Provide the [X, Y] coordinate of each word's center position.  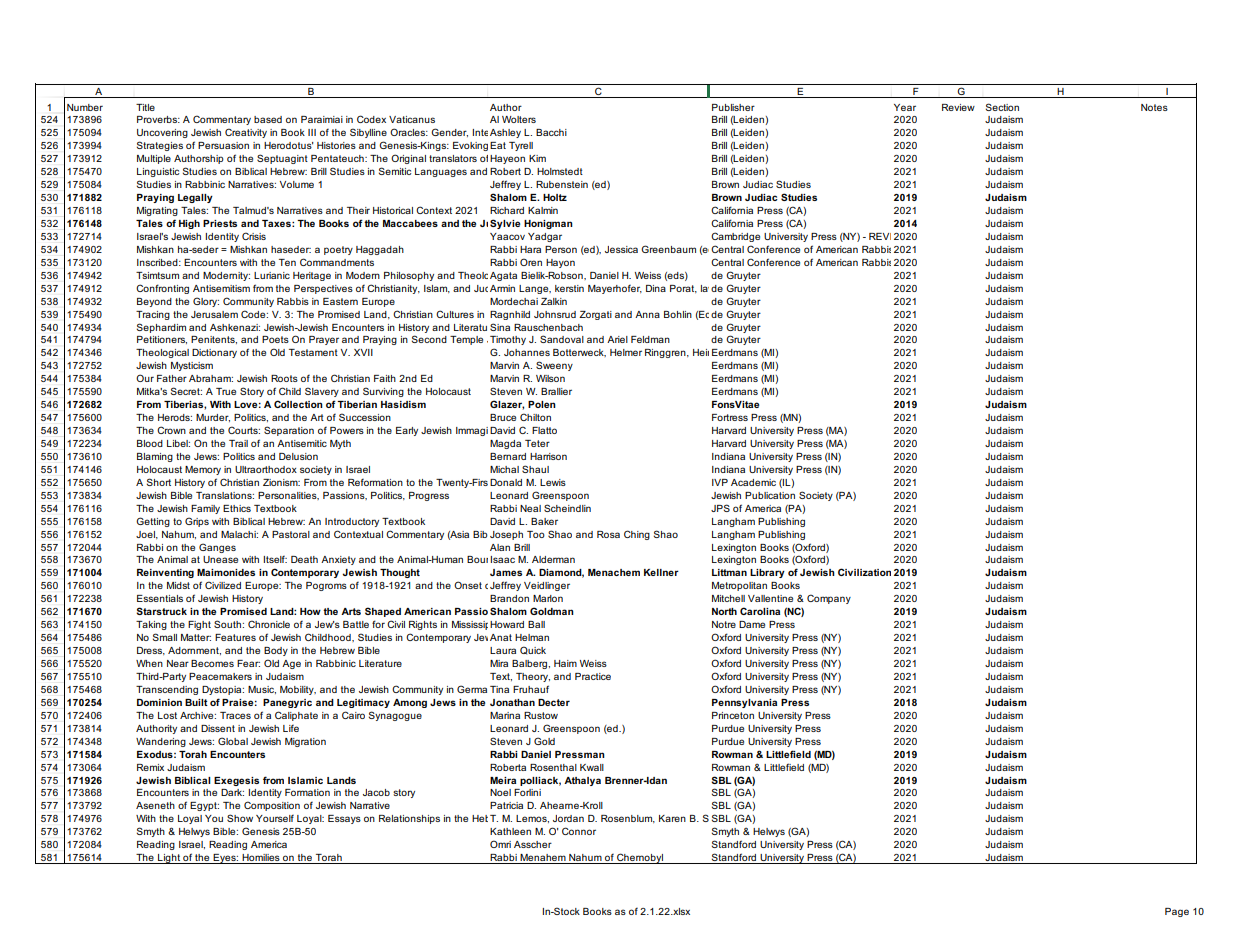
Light [169, 859]
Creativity [246, 133]
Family [205, 509]
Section [1002, 107]
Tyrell [521, 146]
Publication [770, 495]
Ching [637, 535]
